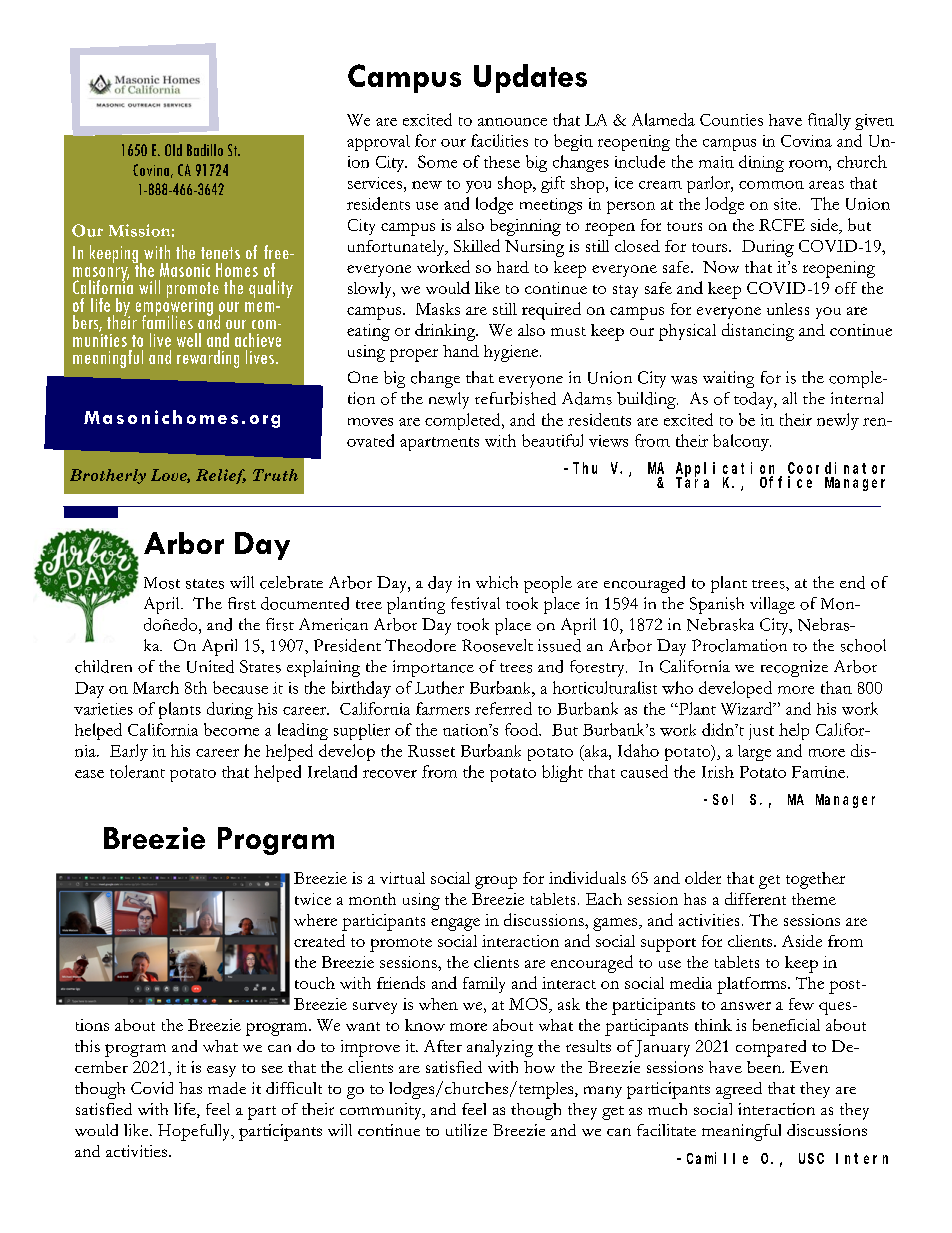 This page has width=952, height=1233. Describe the element at coordinates (208, 359) in the page. I see `rewarding` at that location.
